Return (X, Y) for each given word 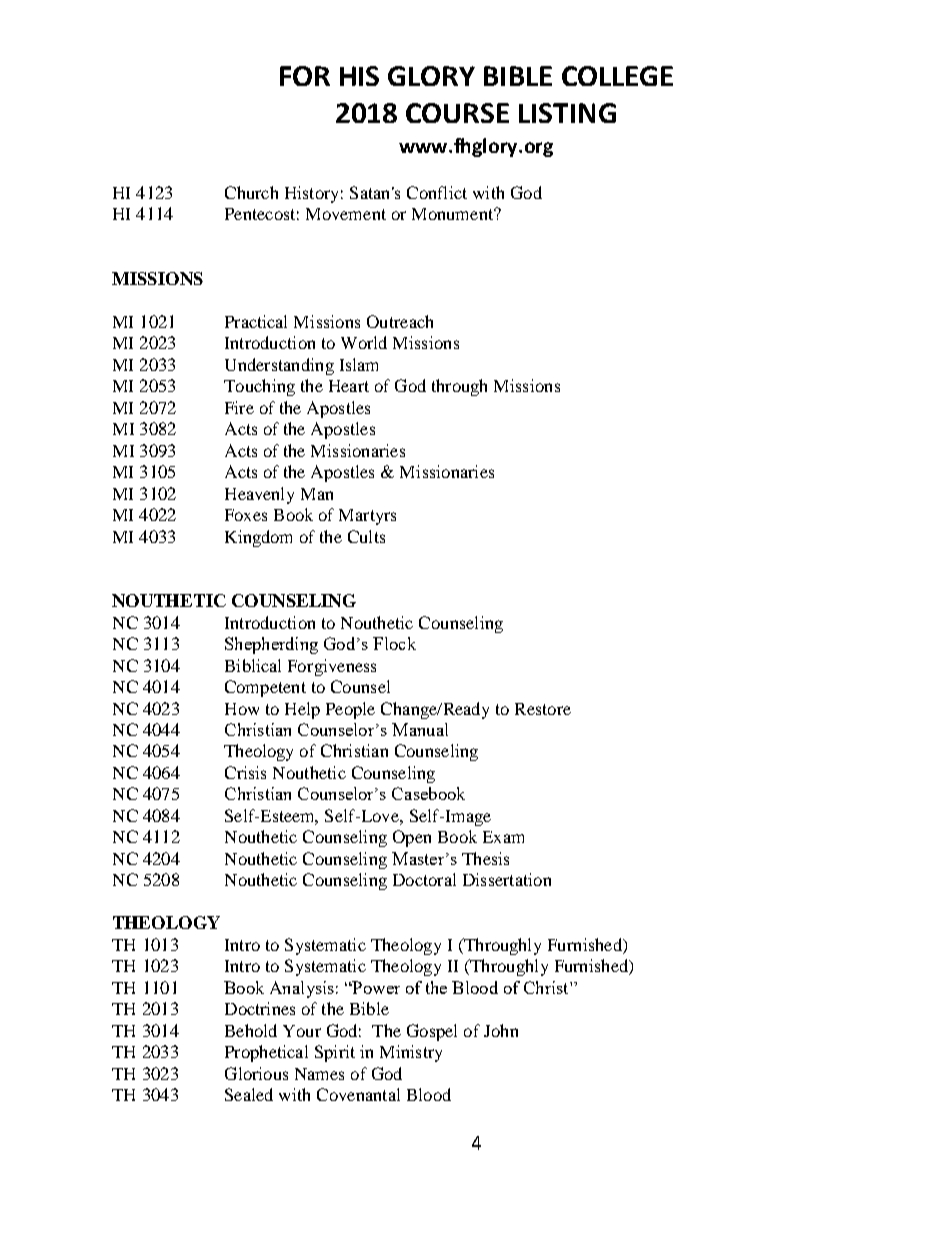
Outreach (400, 321)
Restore (543, 709)
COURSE (457, 113)
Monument (454, 214)
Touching (259, 387)
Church (251, 192)
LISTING (567, 113)
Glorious (256, 1073)
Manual (420, 729)
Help (302, 710)
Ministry (411, 1053)
